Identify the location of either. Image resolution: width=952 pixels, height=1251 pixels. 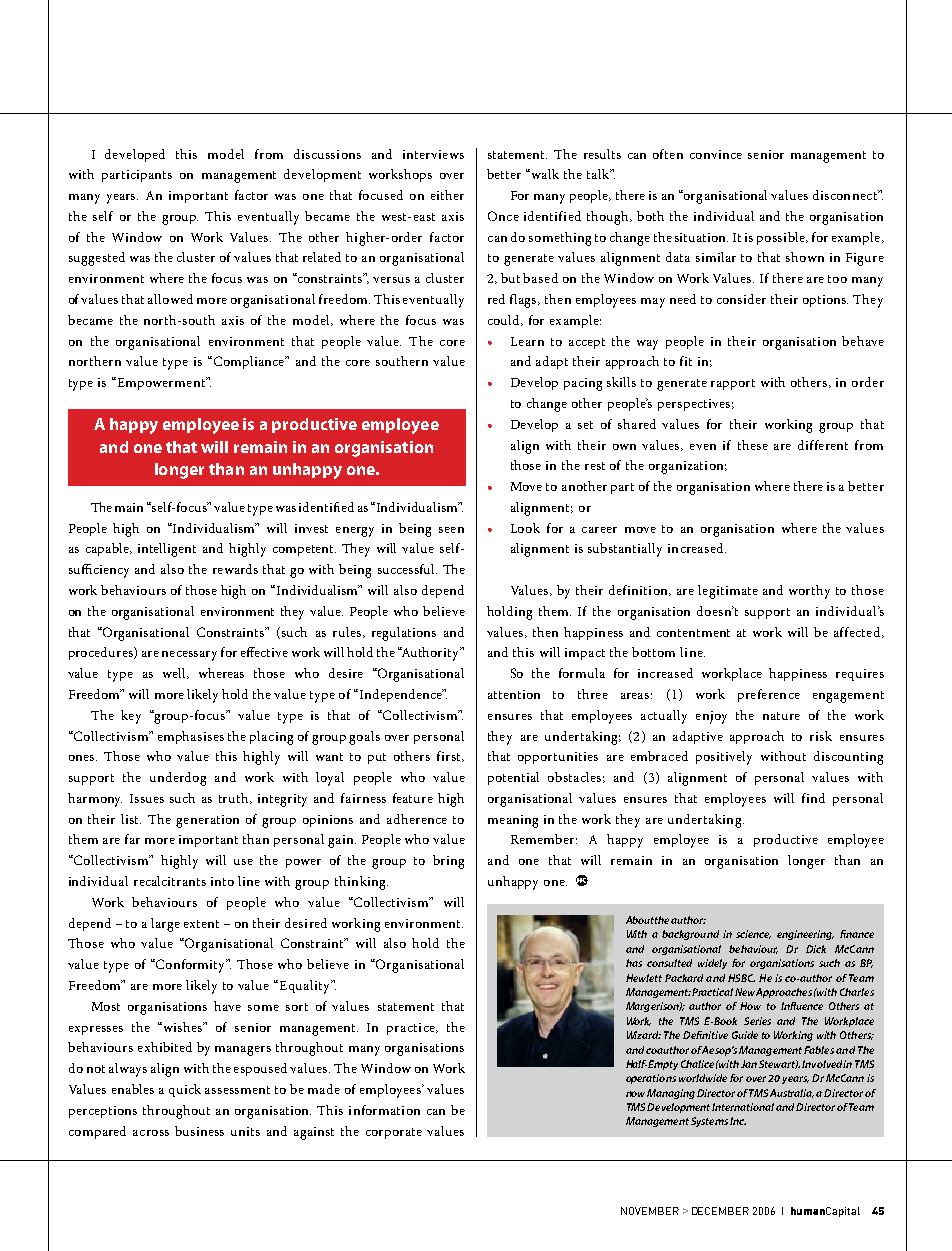
(447, 195).
